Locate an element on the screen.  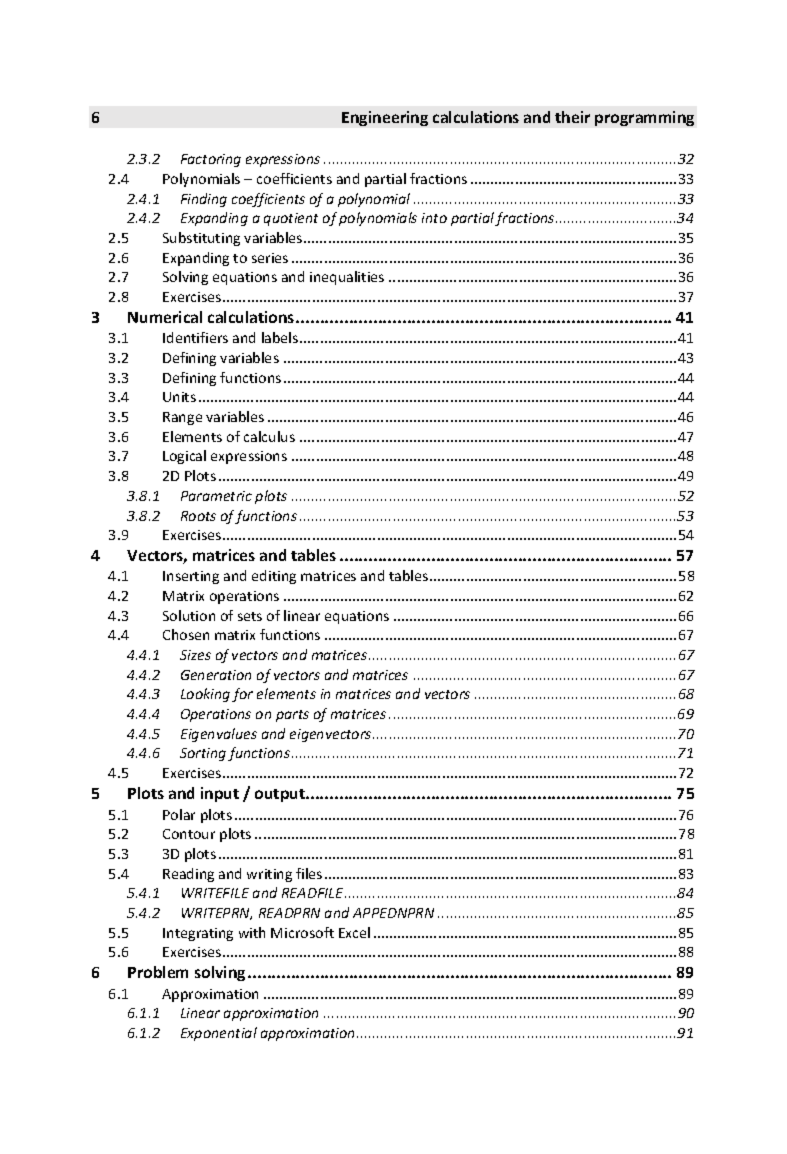
into is located at coordinates (434, 218).
